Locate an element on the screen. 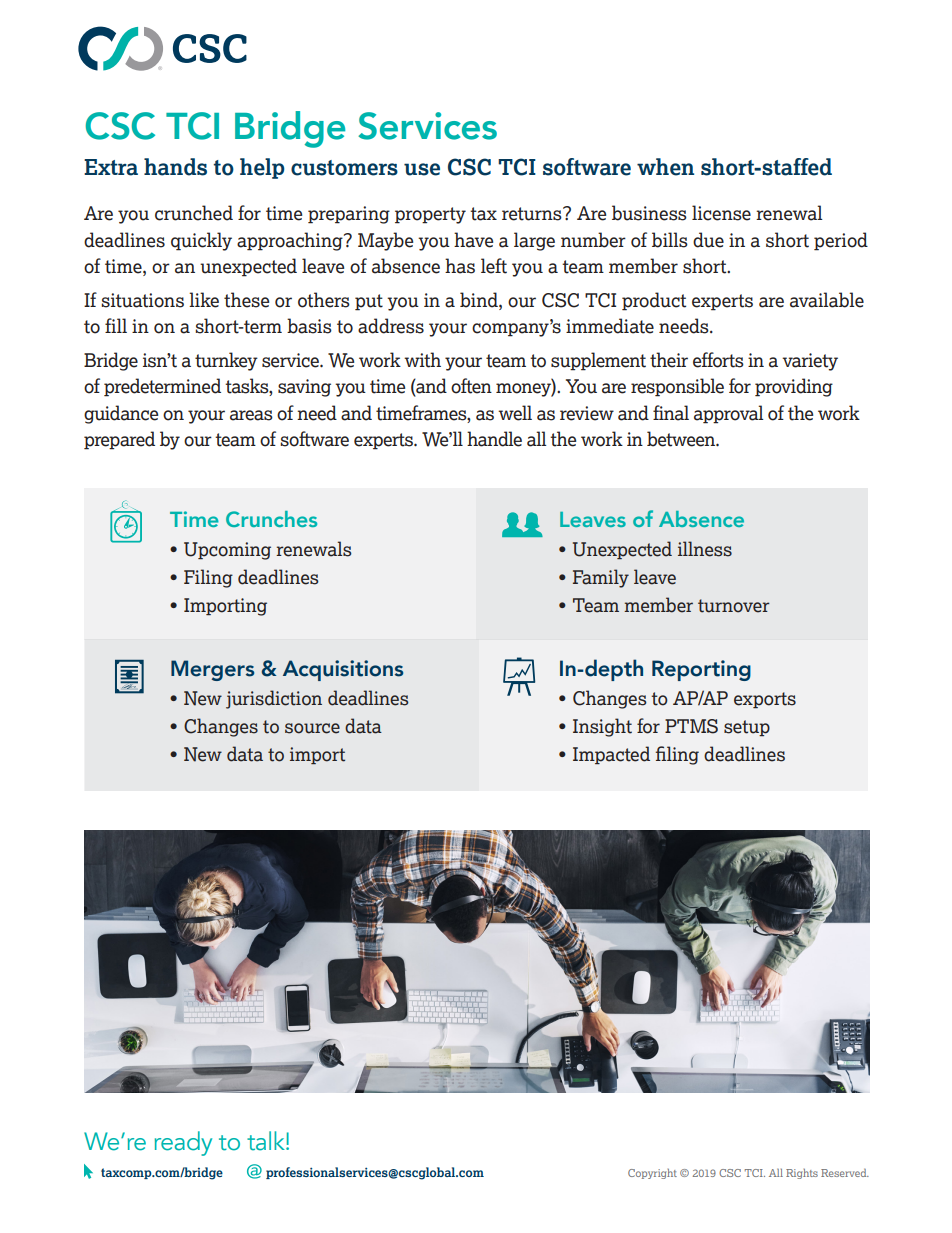 Image resolution: width=952 pixels, height=1233 pixels. areas is located at coordinates (251, 415).
